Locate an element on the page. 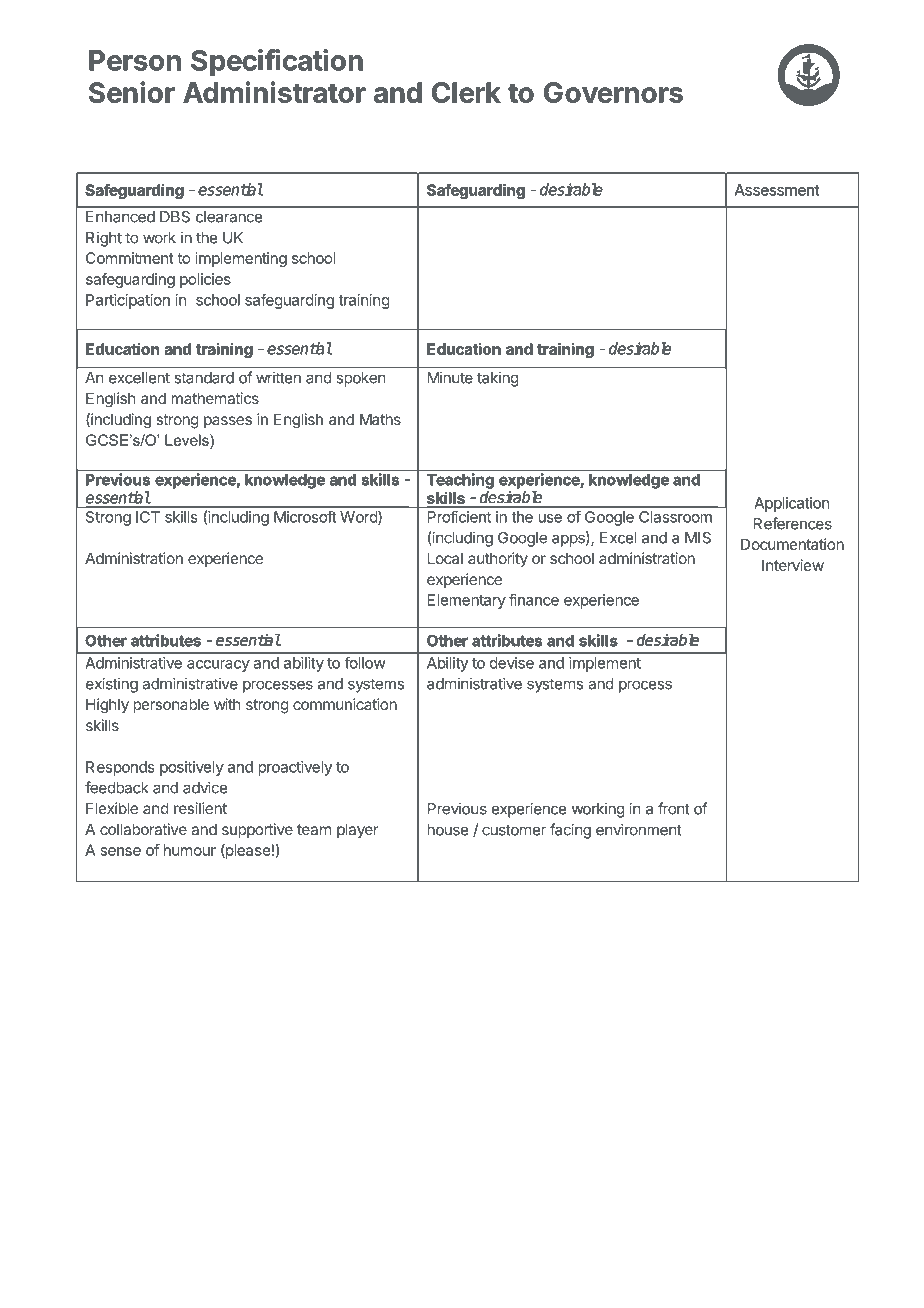 The height and width of the document is (1308, 924). Governors is located at coordinates (613, 92).
